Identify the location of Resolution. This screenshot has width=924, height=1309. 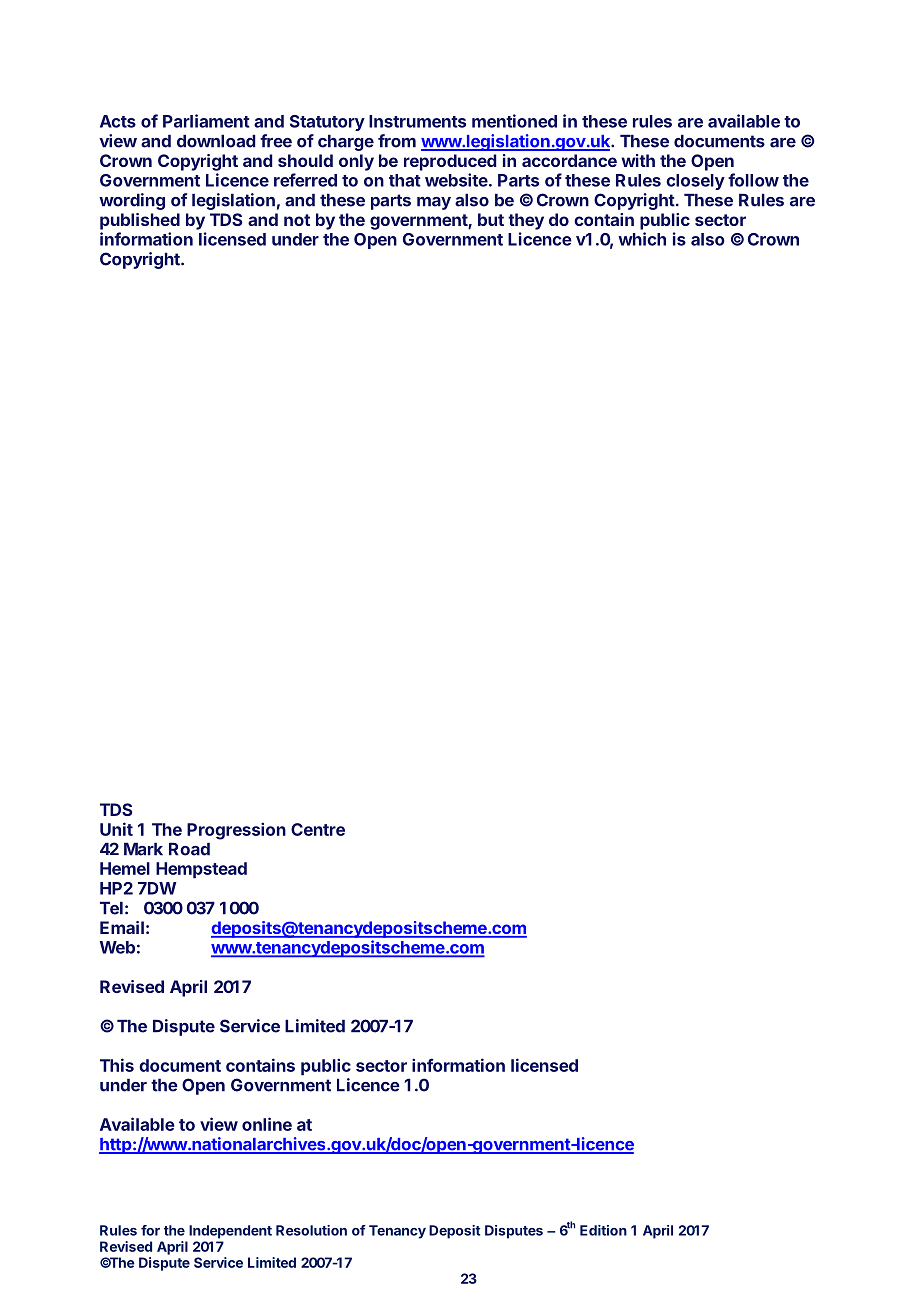
(311, 1230).
